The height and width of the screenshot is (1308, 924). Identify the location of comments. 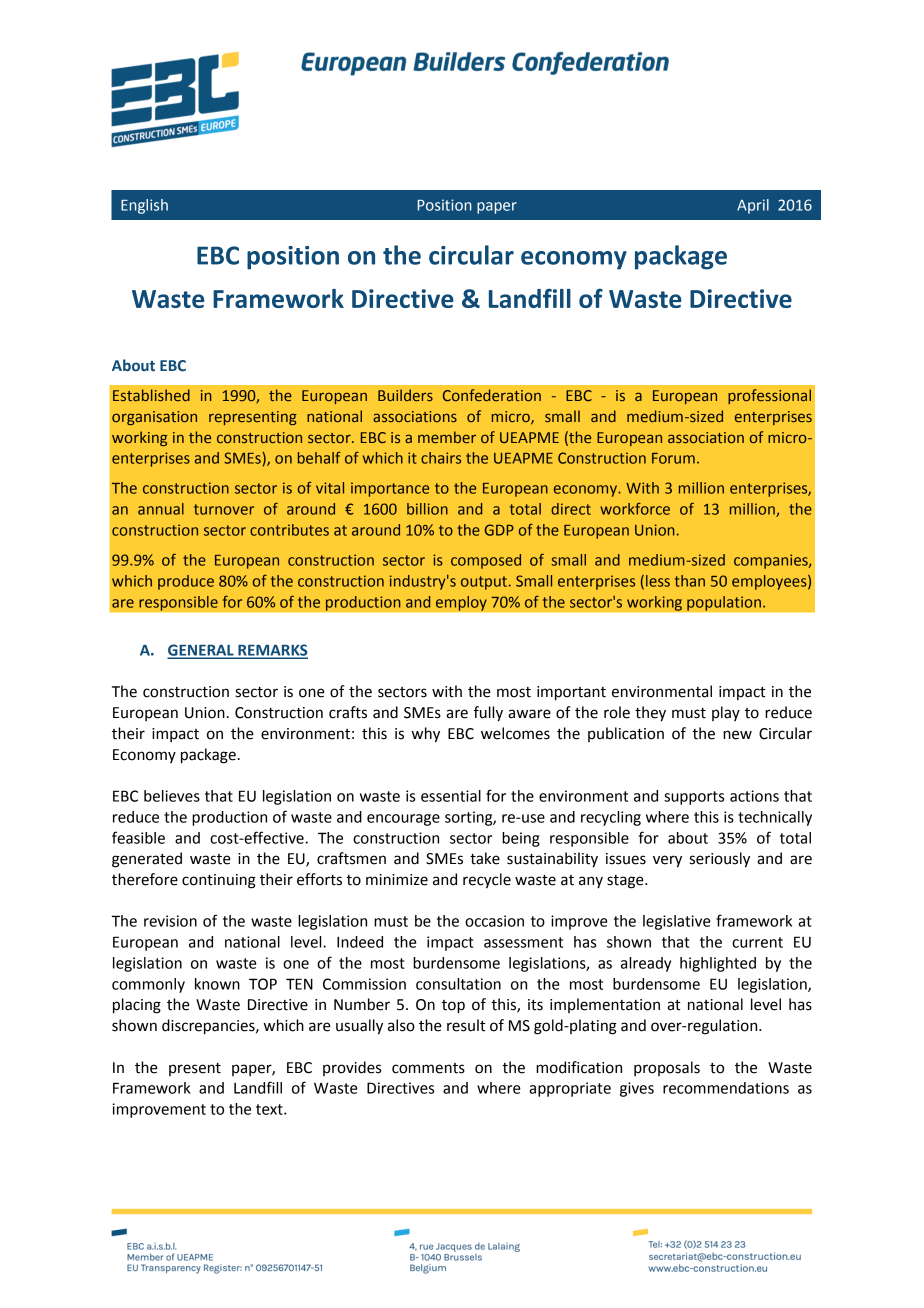
(428, 1068).
